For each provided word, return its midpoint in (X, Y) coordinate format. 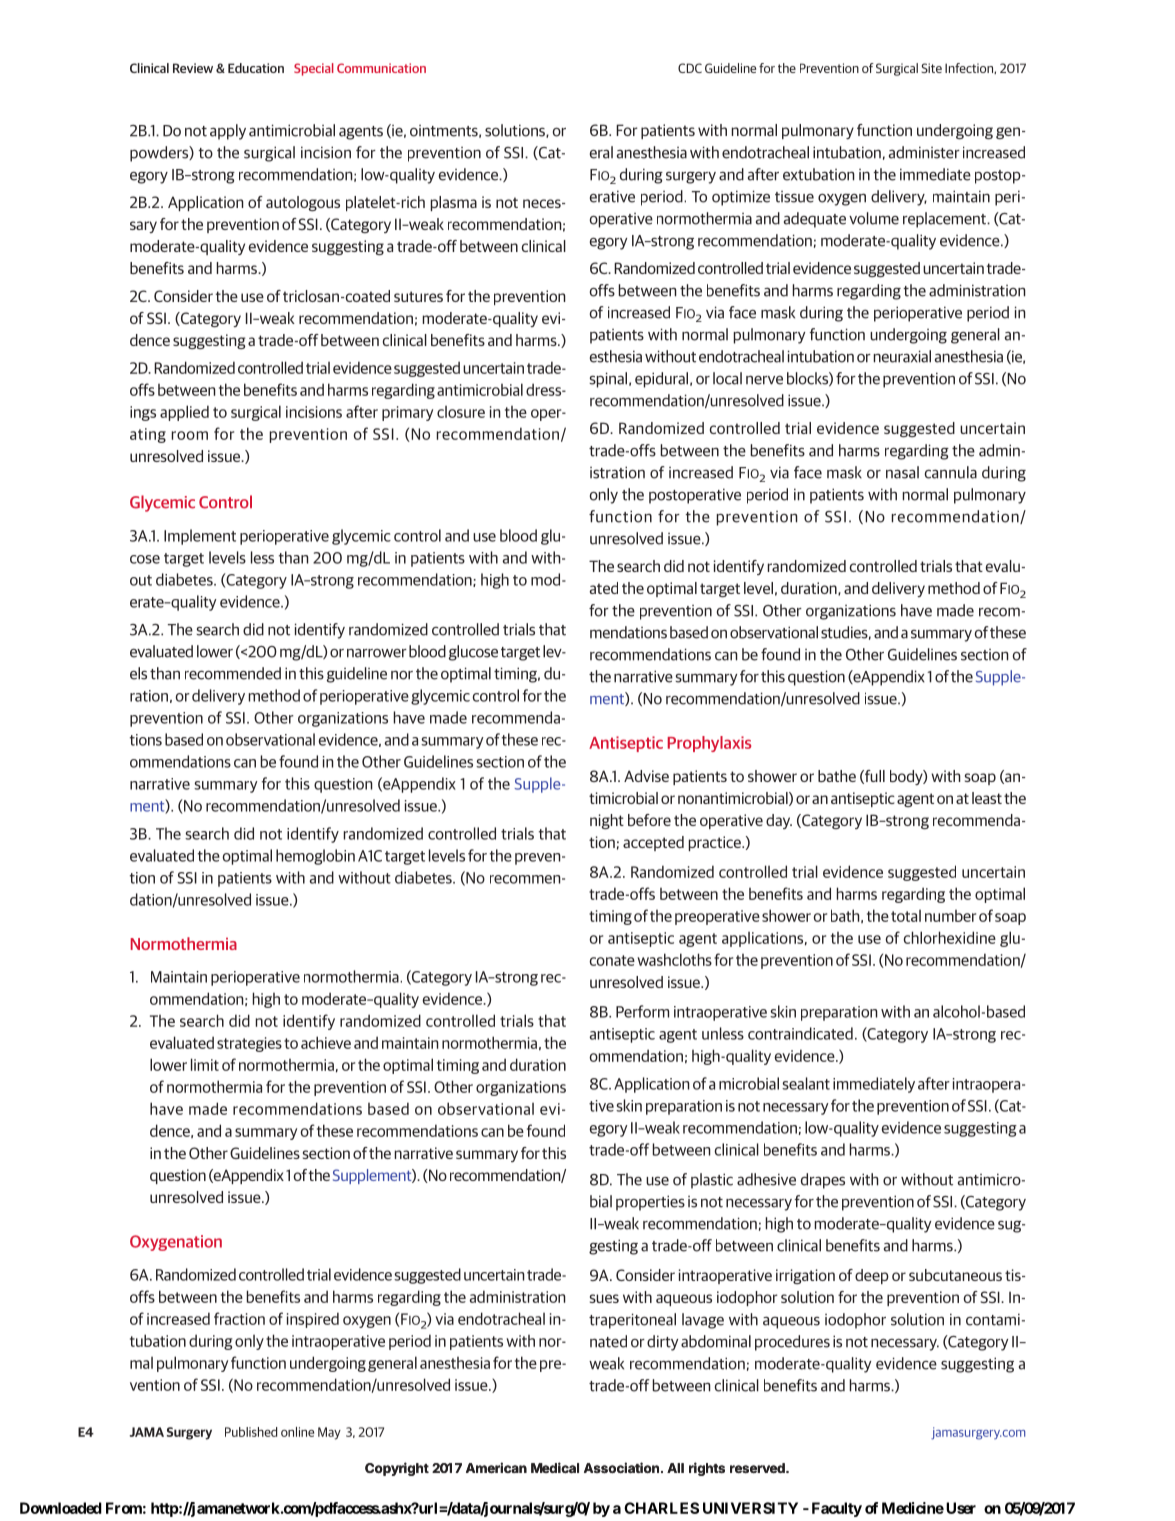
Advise (646, 776)
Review (193, 68)
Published (251, 1432)
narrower (377, 653)
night (607, 821)
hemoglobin (315, 857)
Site (931, 68)
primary (407, 413)
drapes (823, 1181)
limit (205, 1064)
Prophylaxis (709, 744)
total (906, 916)
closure (461, 412)
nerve (764, 380)
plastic (712, 1181)
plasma (454, 203)
